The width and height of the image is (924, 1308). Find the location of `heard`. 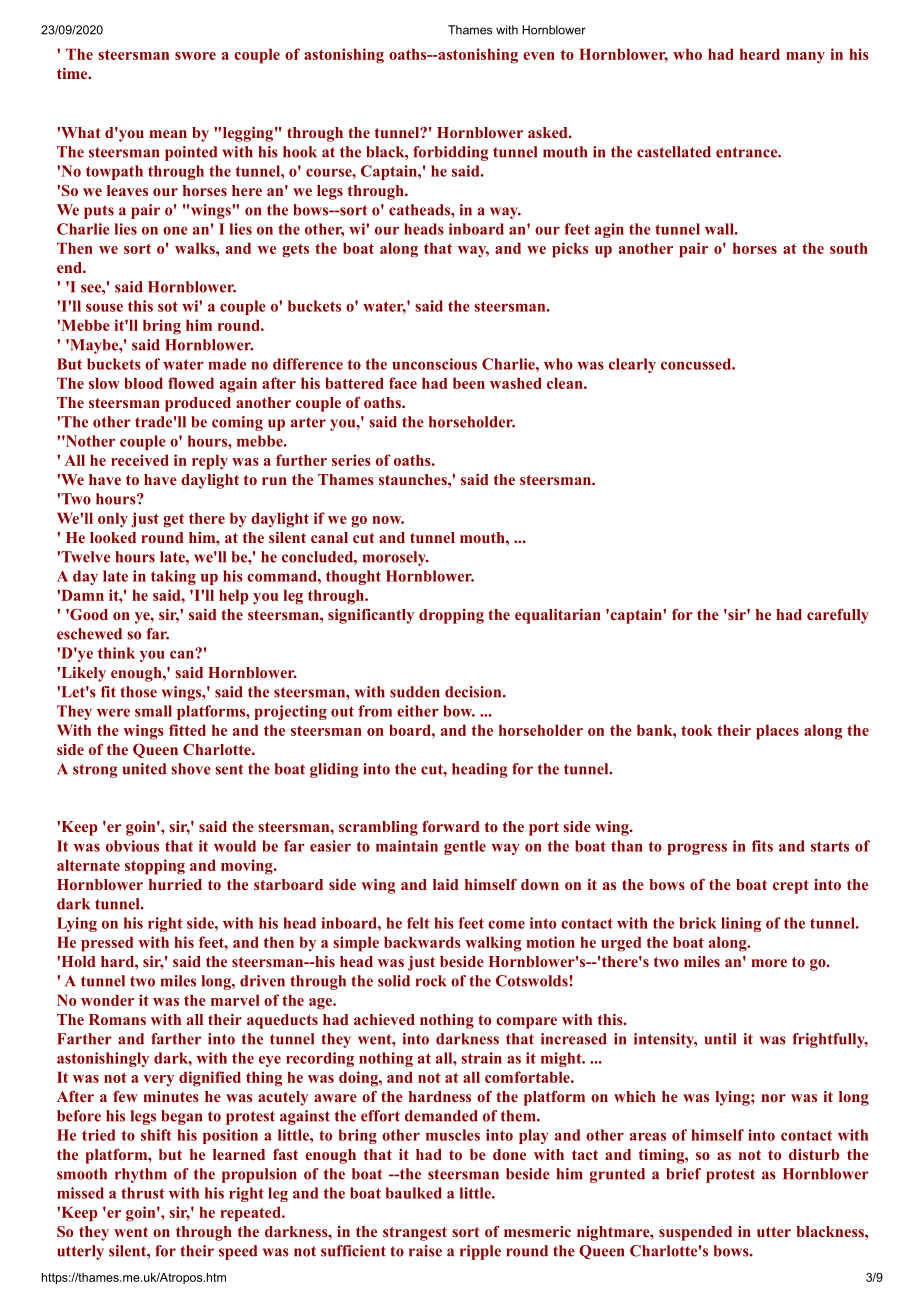

heard is located at coordinates (760, 54).
